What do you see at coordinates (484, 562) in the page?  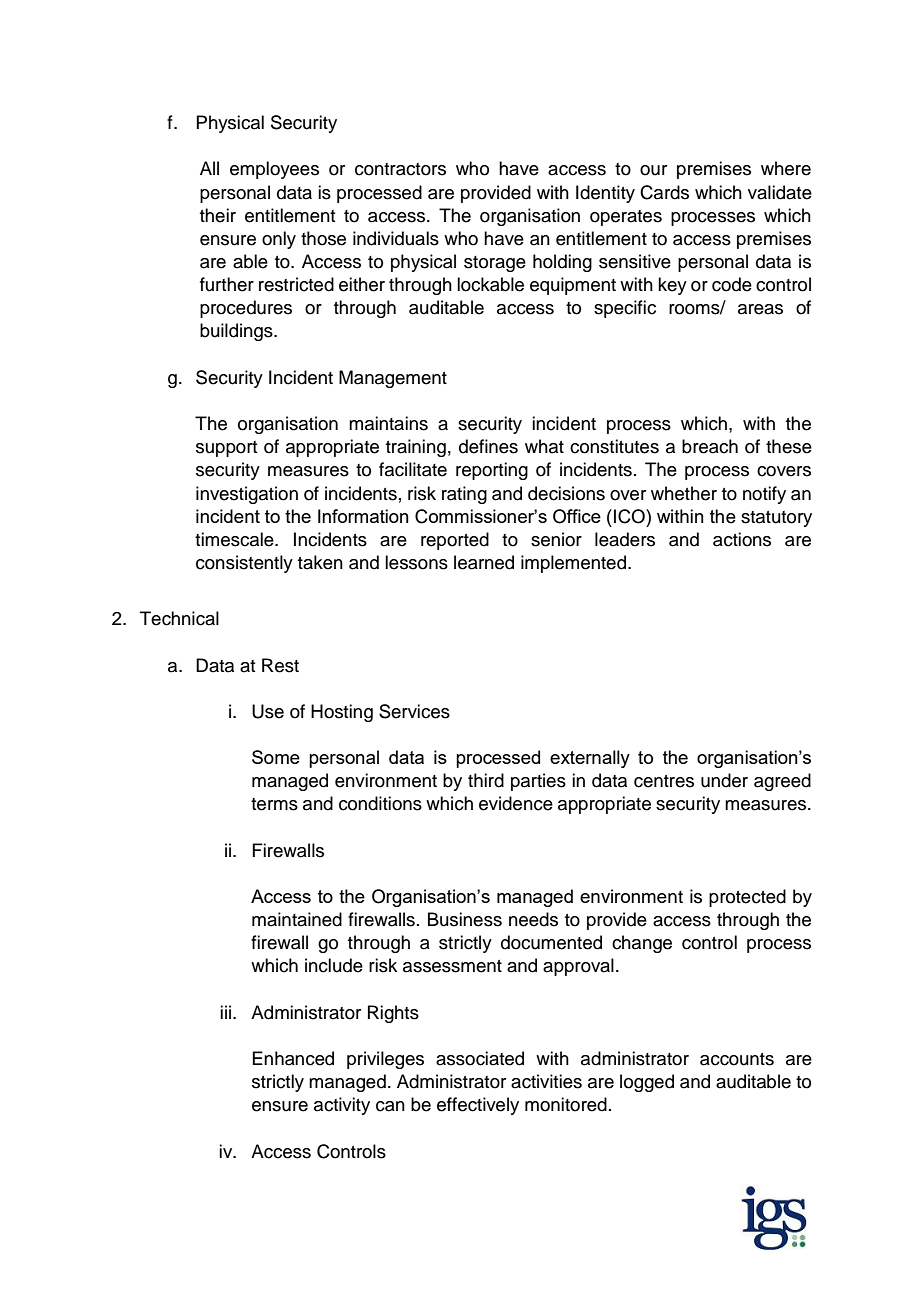 I see `learned` at bounding box center [484, 562].
